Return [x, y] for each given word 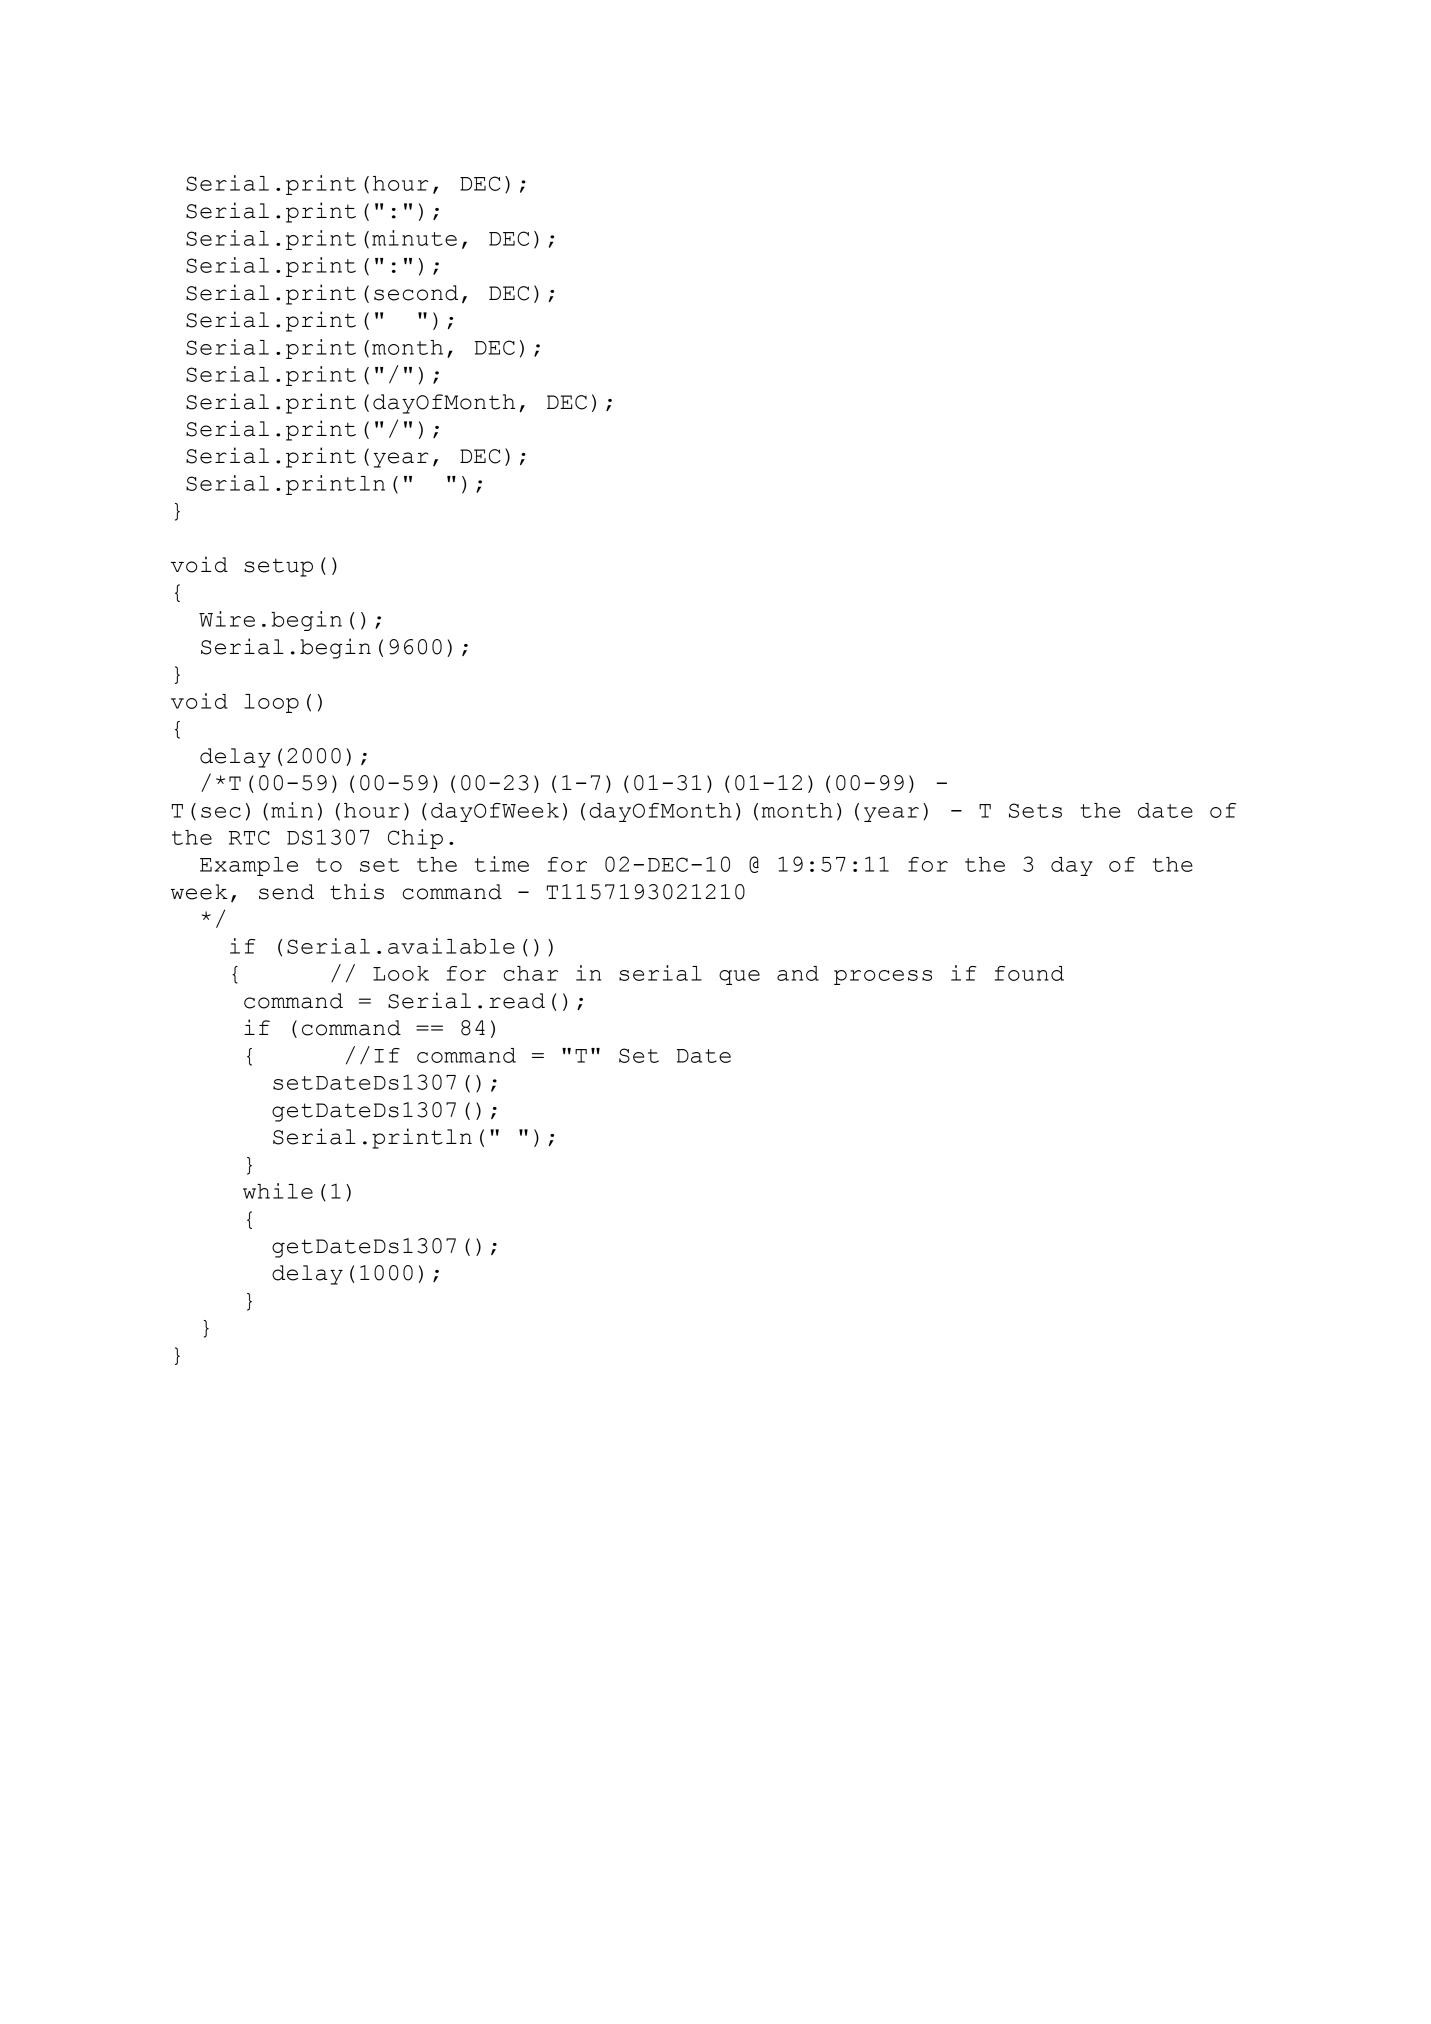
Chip [415, 839]
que [739, 977]
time [502, 864]
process [883, 977]
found [1029, 973]
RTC [249, 837]
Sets [1035, 810]
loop [271, 703]
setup [278, 567]
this [357, 891]
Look [401, 973]
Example [249, 866]
